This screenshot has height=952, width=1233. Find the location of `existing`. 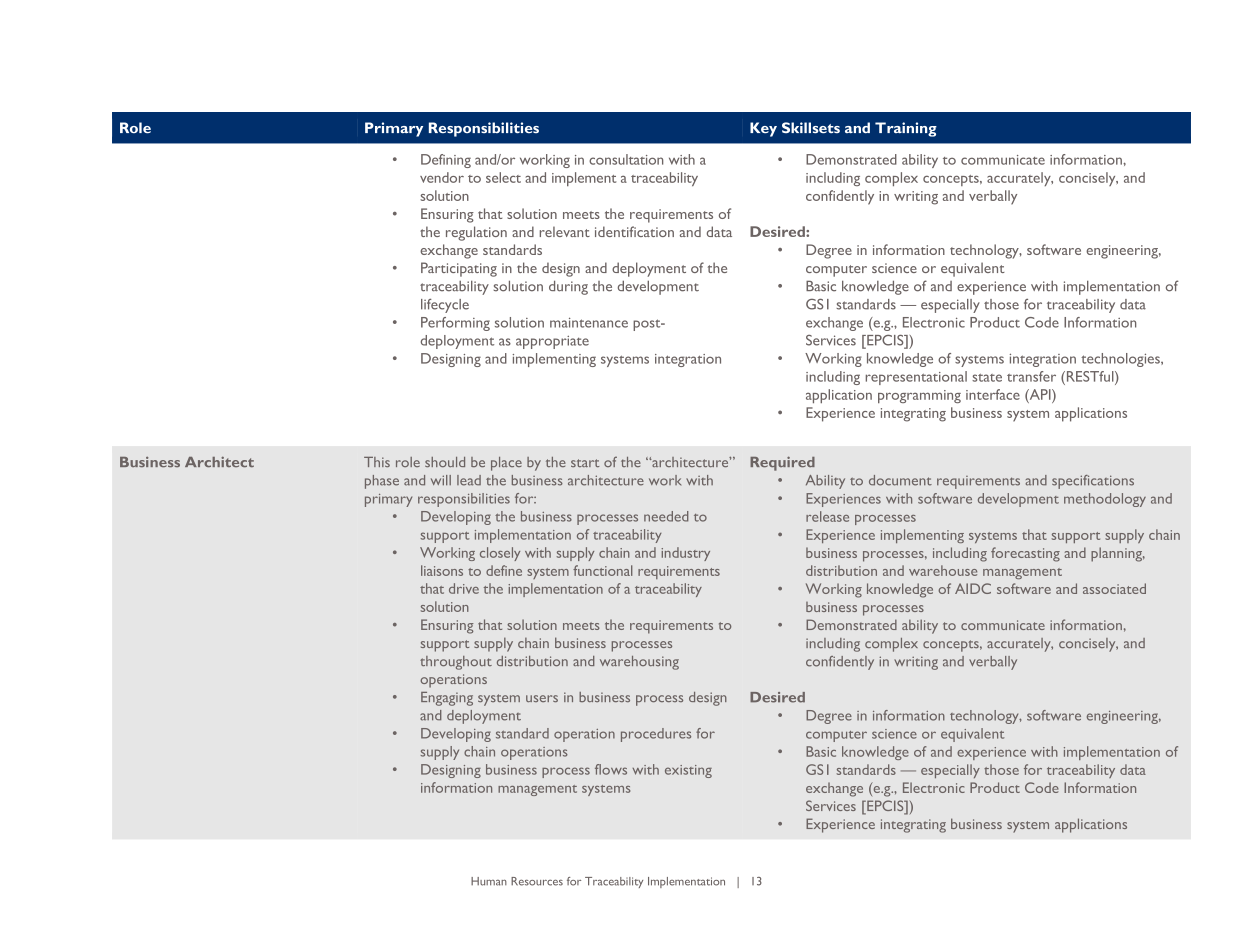

existing is located at coordinates (688, 771).
